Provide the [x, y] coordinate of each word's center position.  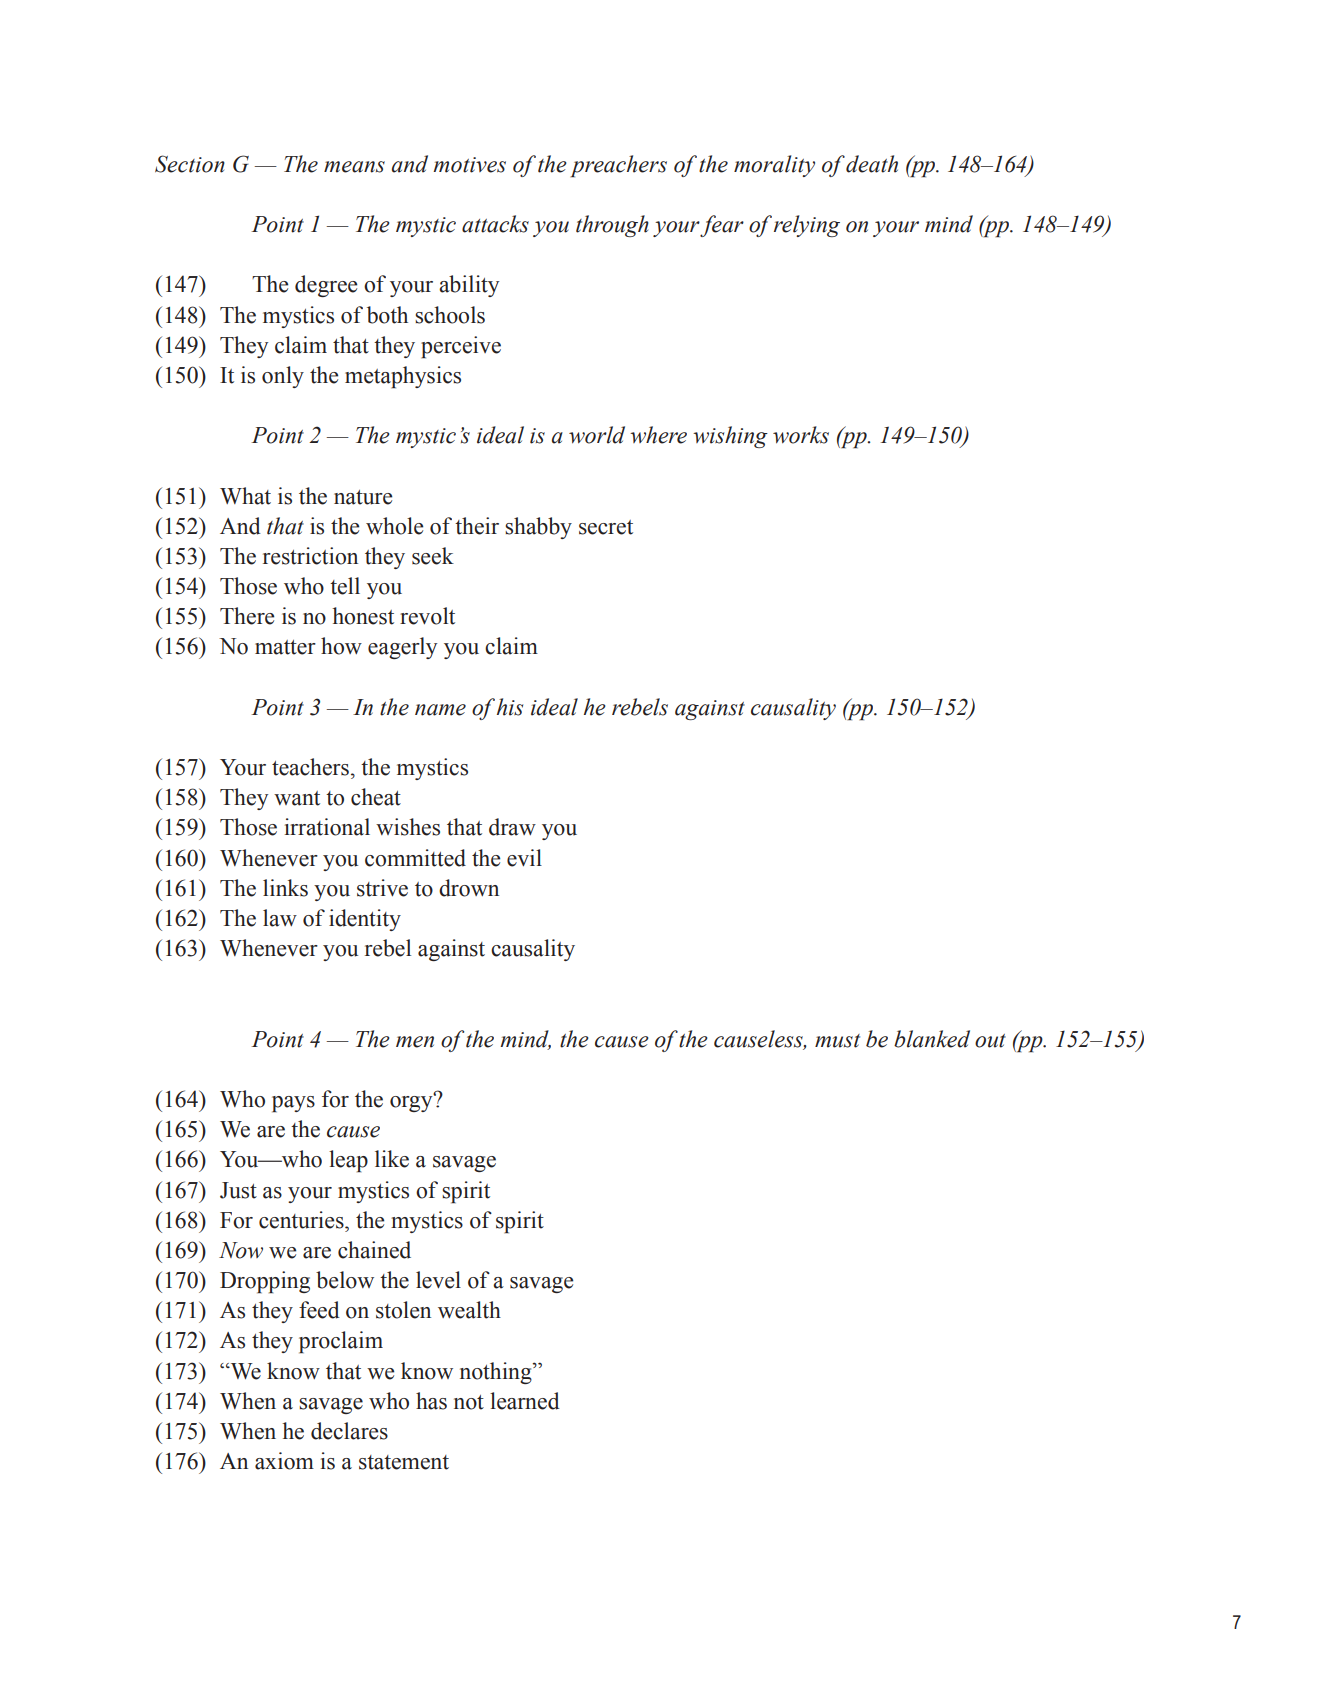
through [612, 226]
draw [512, 827]
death [872, 164]
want [297, 798]
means [354, 167]
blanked [932, 1039]
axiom [284, 1461]
